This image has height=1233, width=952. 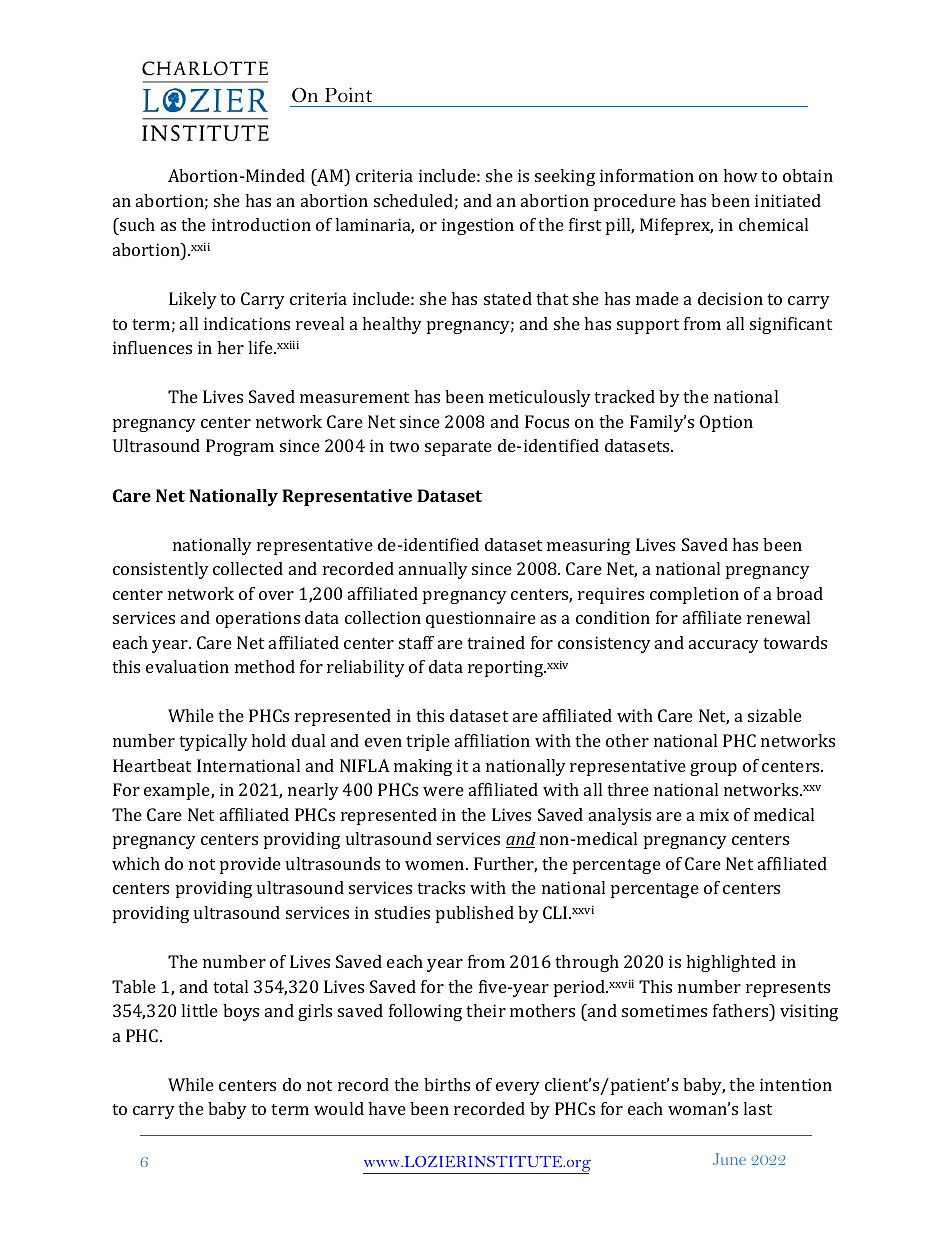 What do you see at coordinates (565, 177) in the image?
I see `seeking` at bounding box center [565, 177].
